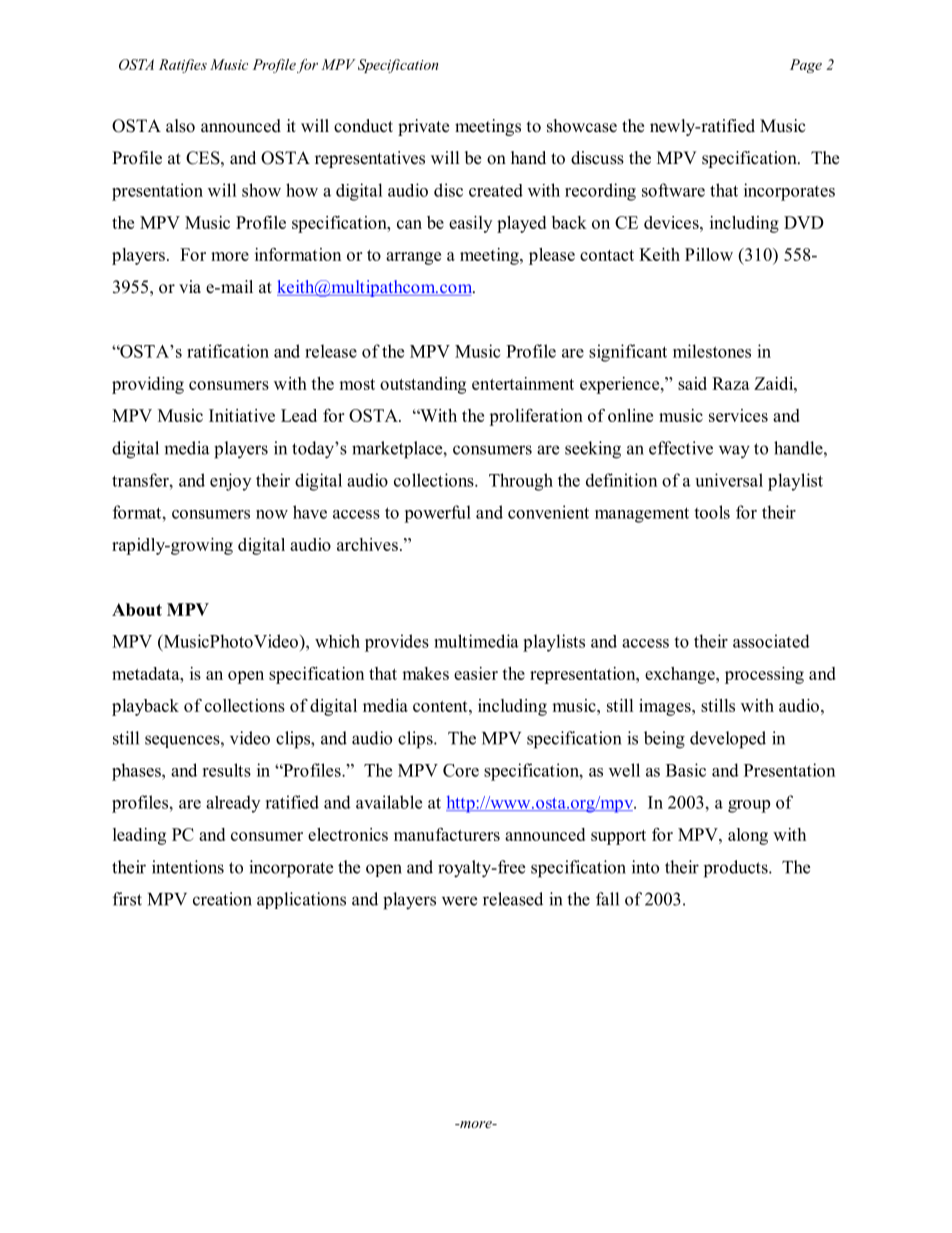 The width and height of the screenshot is (952, 1233). I want to click on also, so click(180, 126).
